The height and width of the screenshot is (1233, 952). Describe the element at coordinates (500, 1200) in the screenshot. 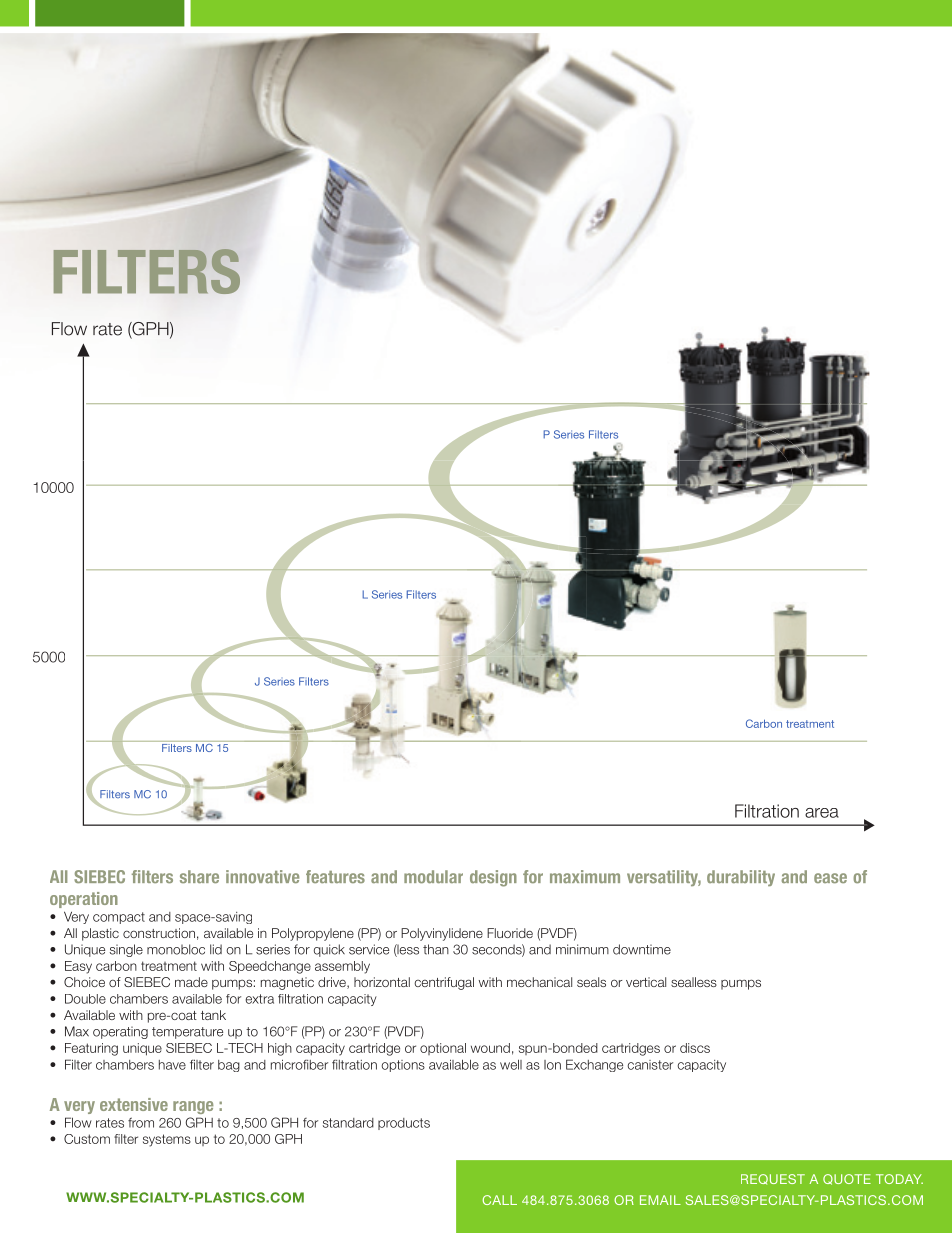

I see `CALL` at that location.
